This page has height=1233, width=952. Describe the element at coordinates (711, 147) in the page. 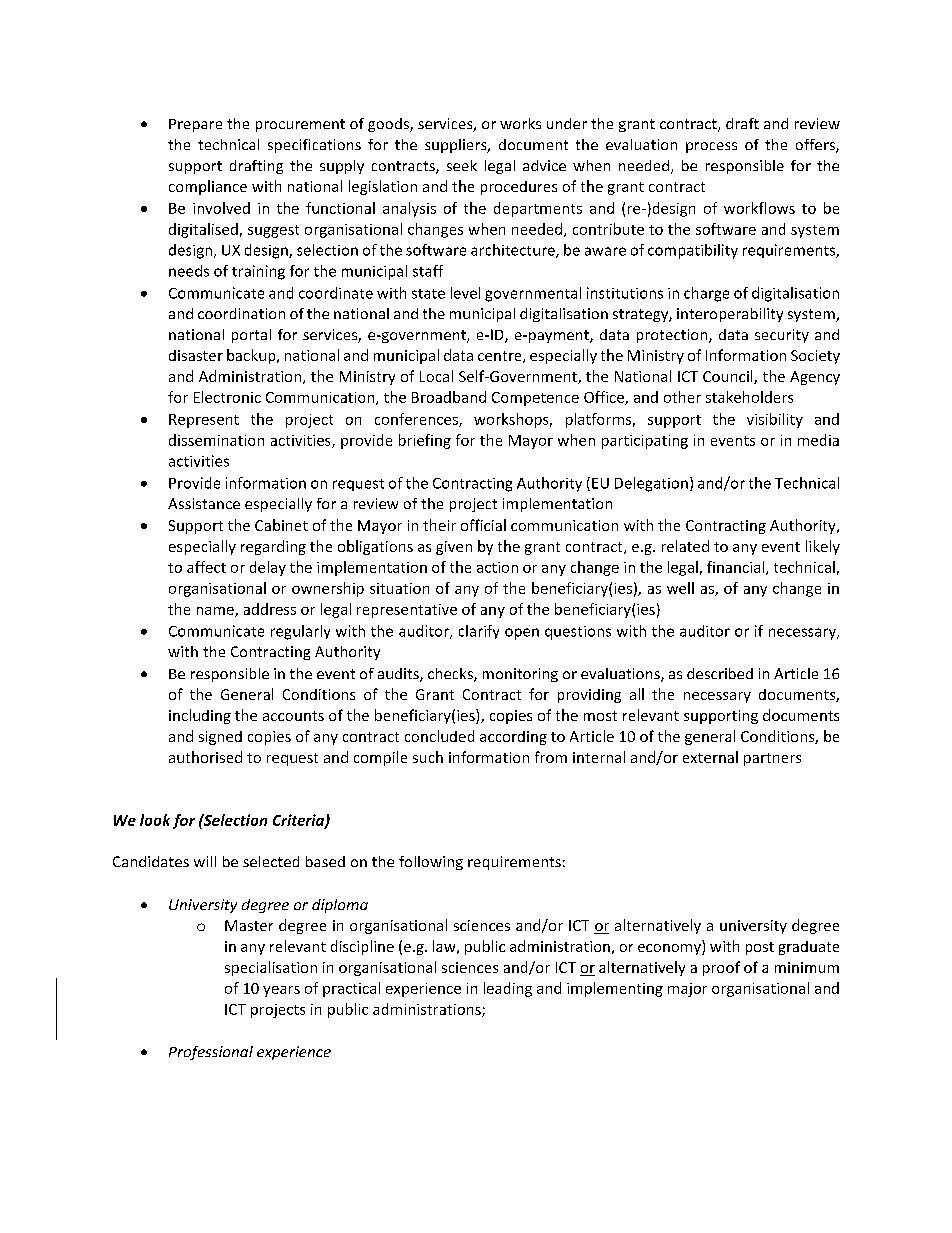

I see `process` at that location.
